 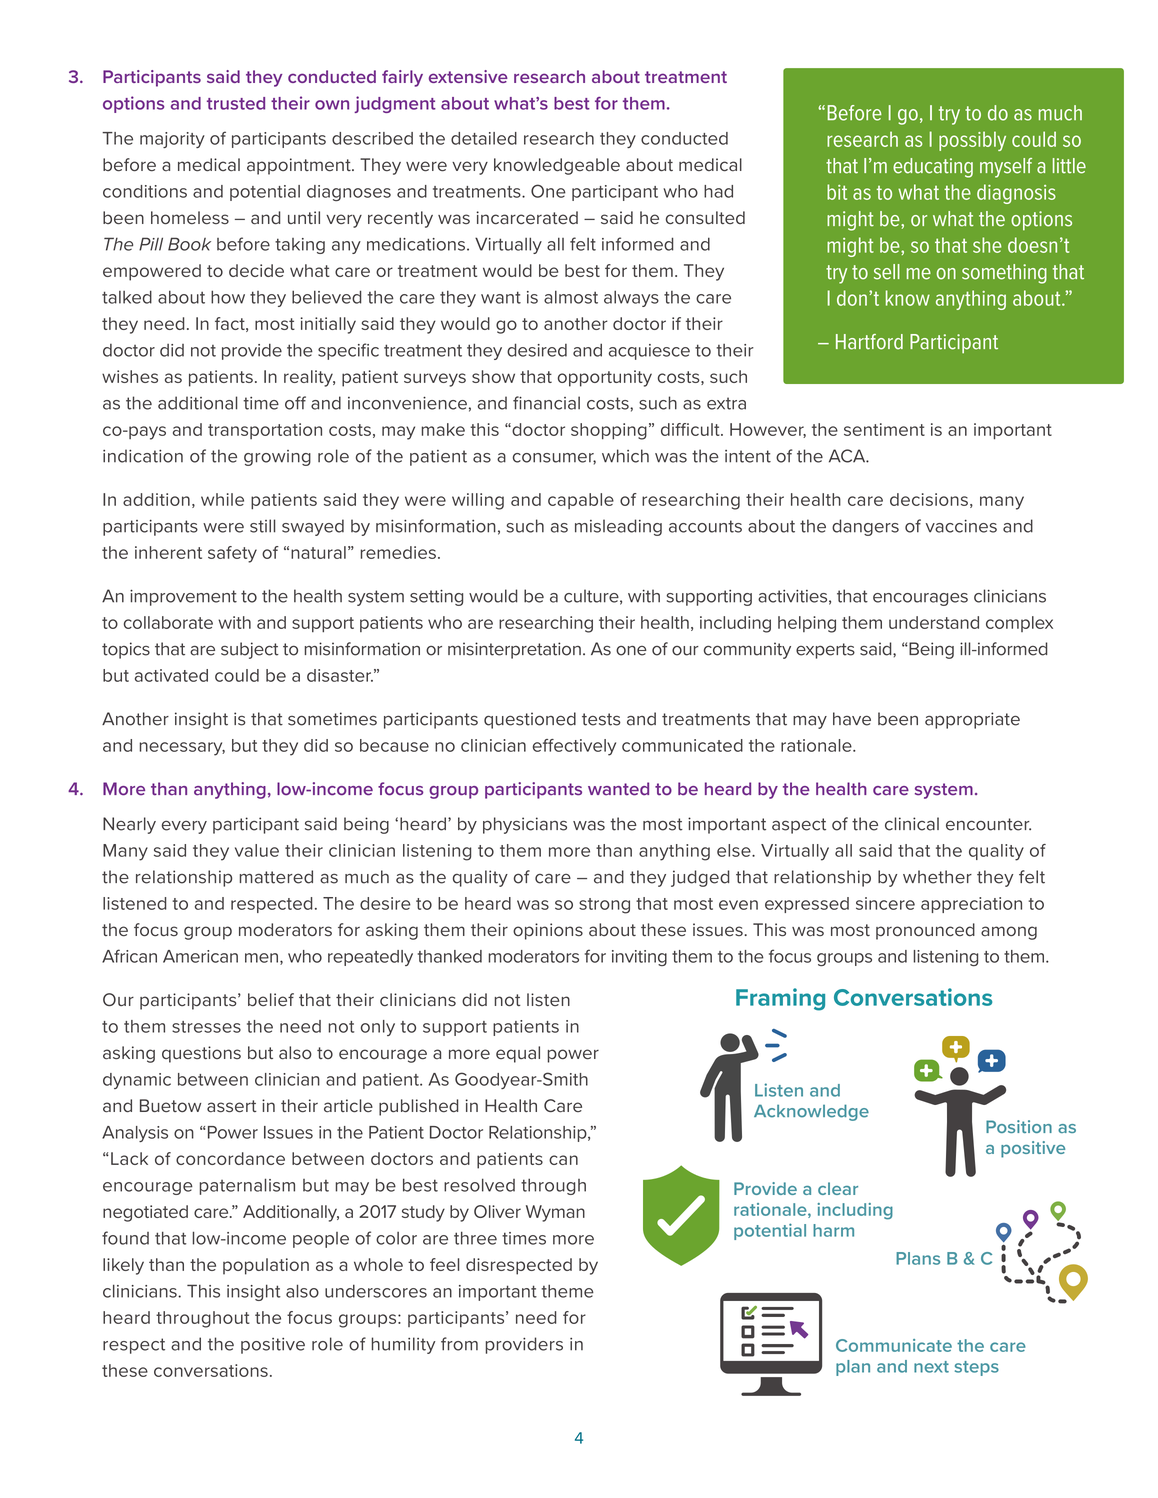 I want to click on next, so click(x=931, y=1367).
